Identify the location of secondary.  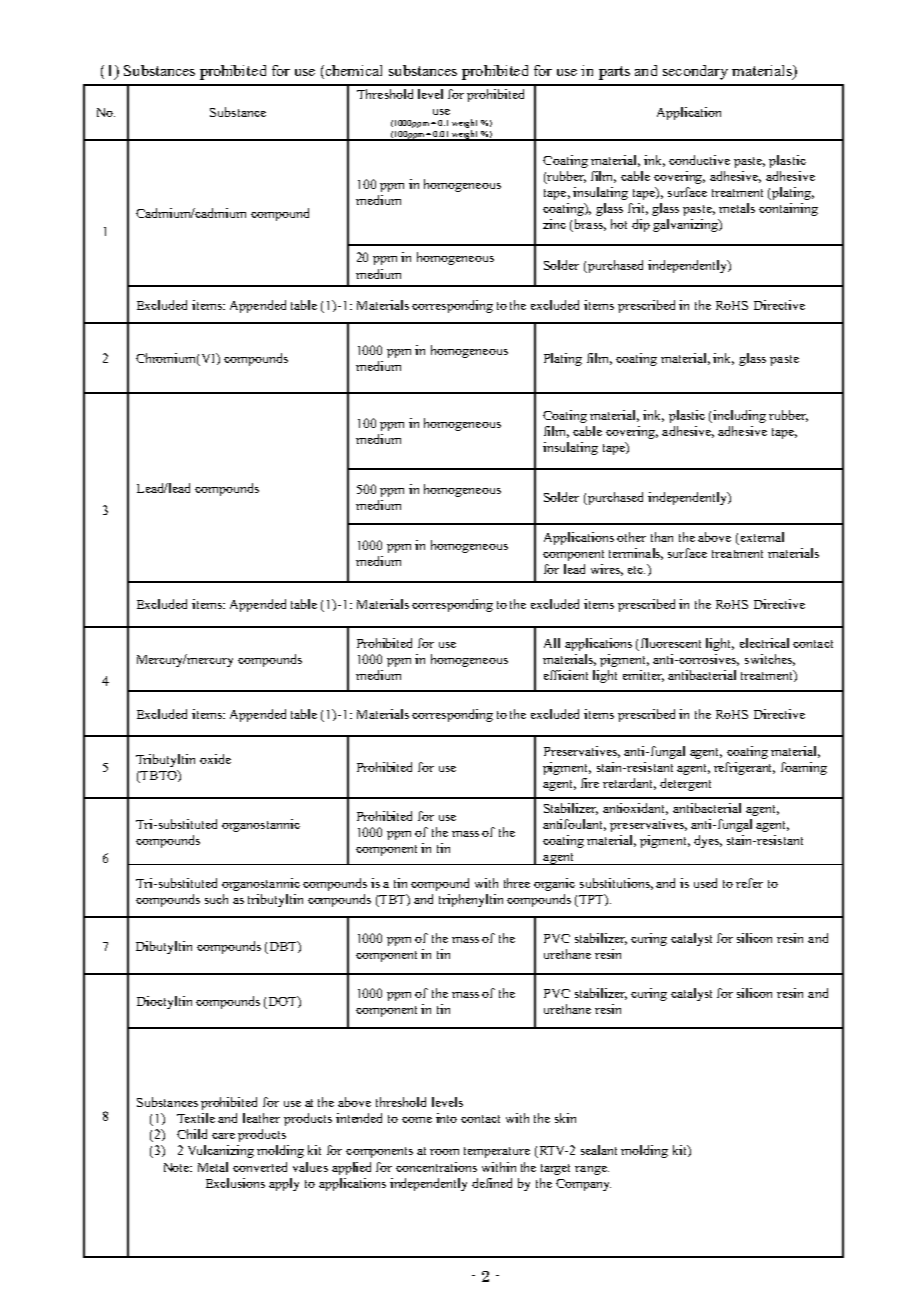
(695, 72).
